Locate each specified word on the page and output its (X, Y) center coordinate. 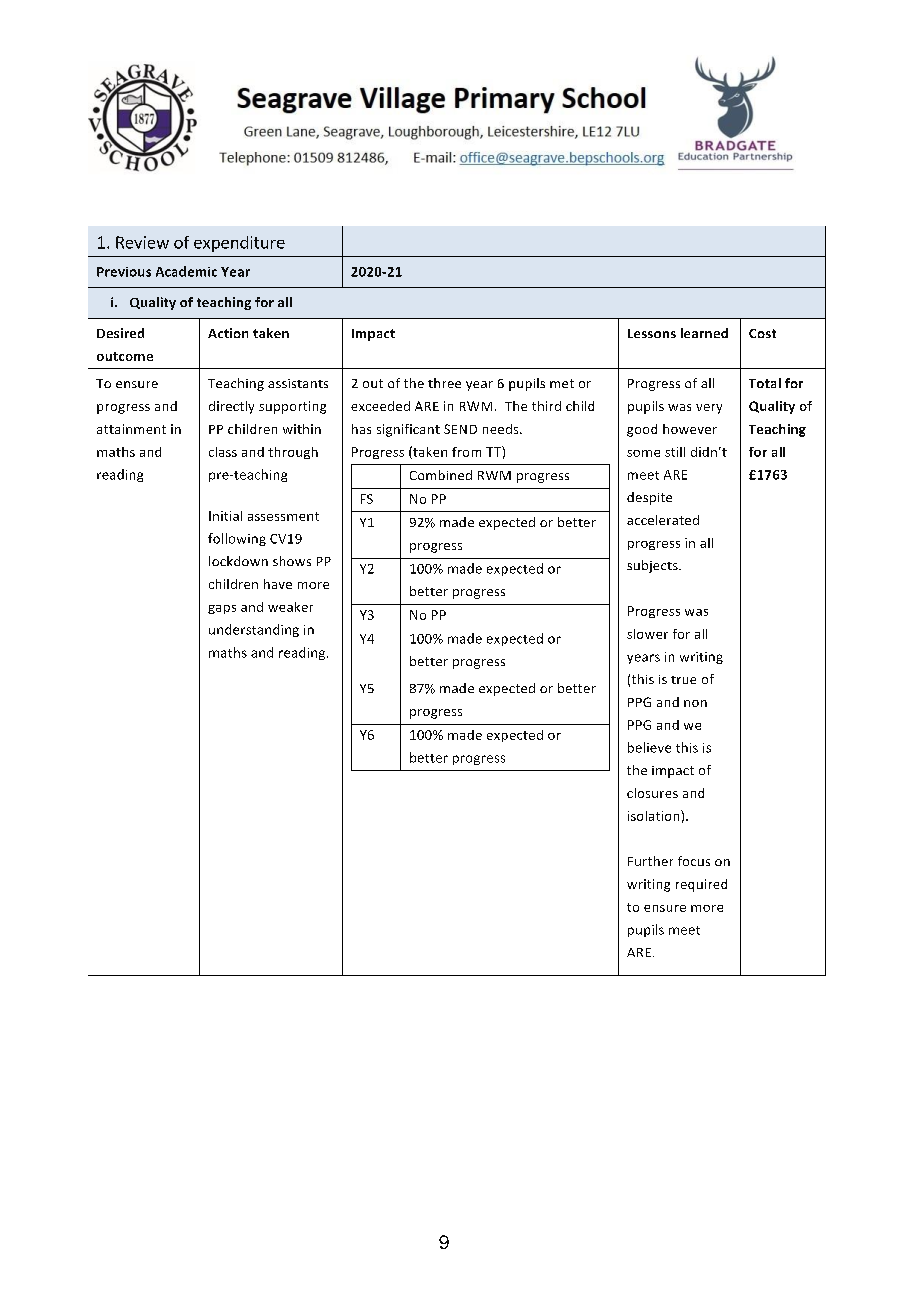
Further (650, 861)
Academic (186, 271)
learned (704, 333)
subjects (653, 566)
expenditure (239, 244)
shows (292, 561)
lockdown (238, 561)
